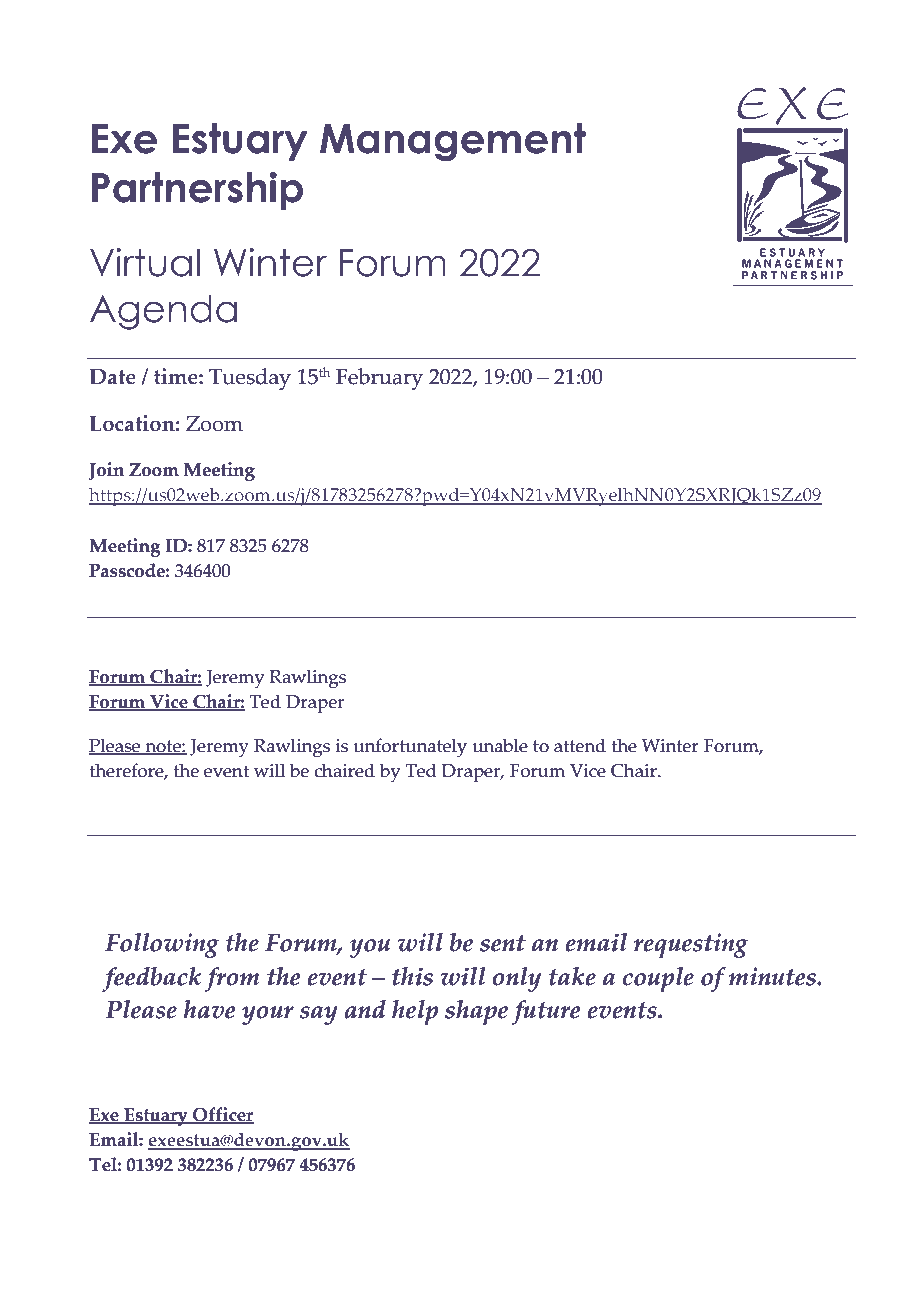  Describe the element at coordinates (222, 1115) in the screenshot. I see `Officer` at that location.
